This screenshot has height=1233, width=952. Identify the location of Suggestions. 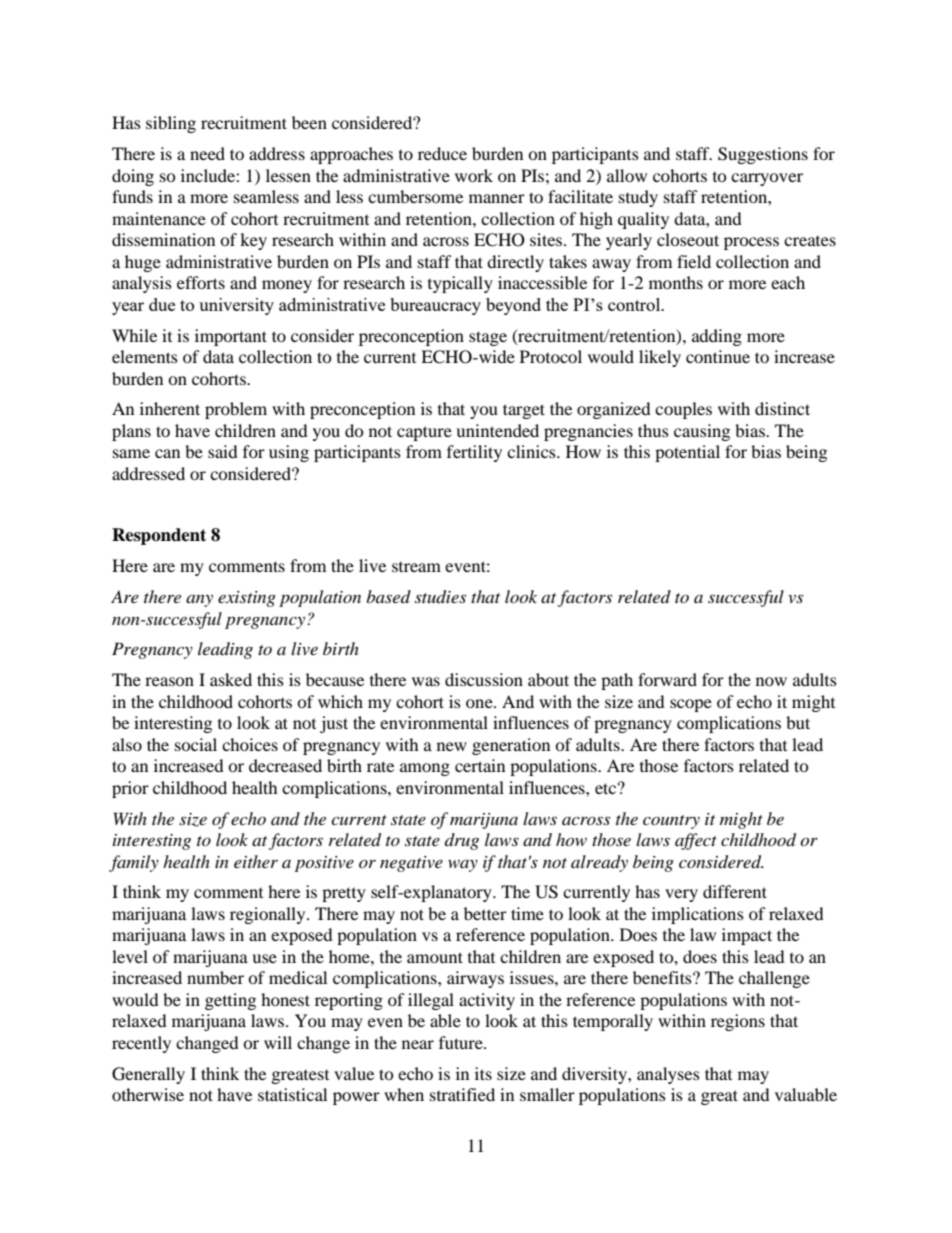
(763, 155).
